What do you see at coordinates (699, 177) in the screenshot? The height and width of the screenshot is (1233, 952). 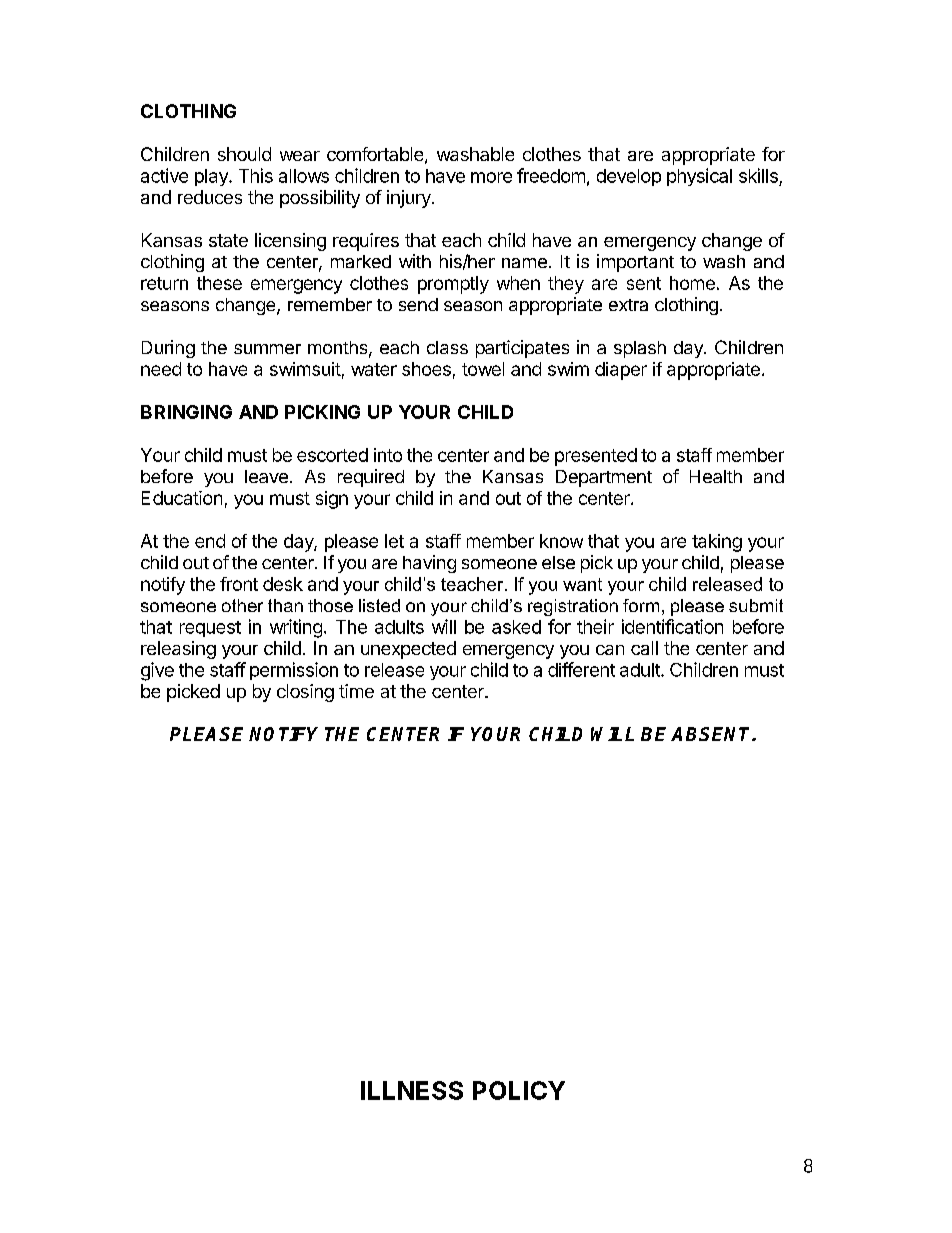 I see `physical` at bounding box center [699, 177].
